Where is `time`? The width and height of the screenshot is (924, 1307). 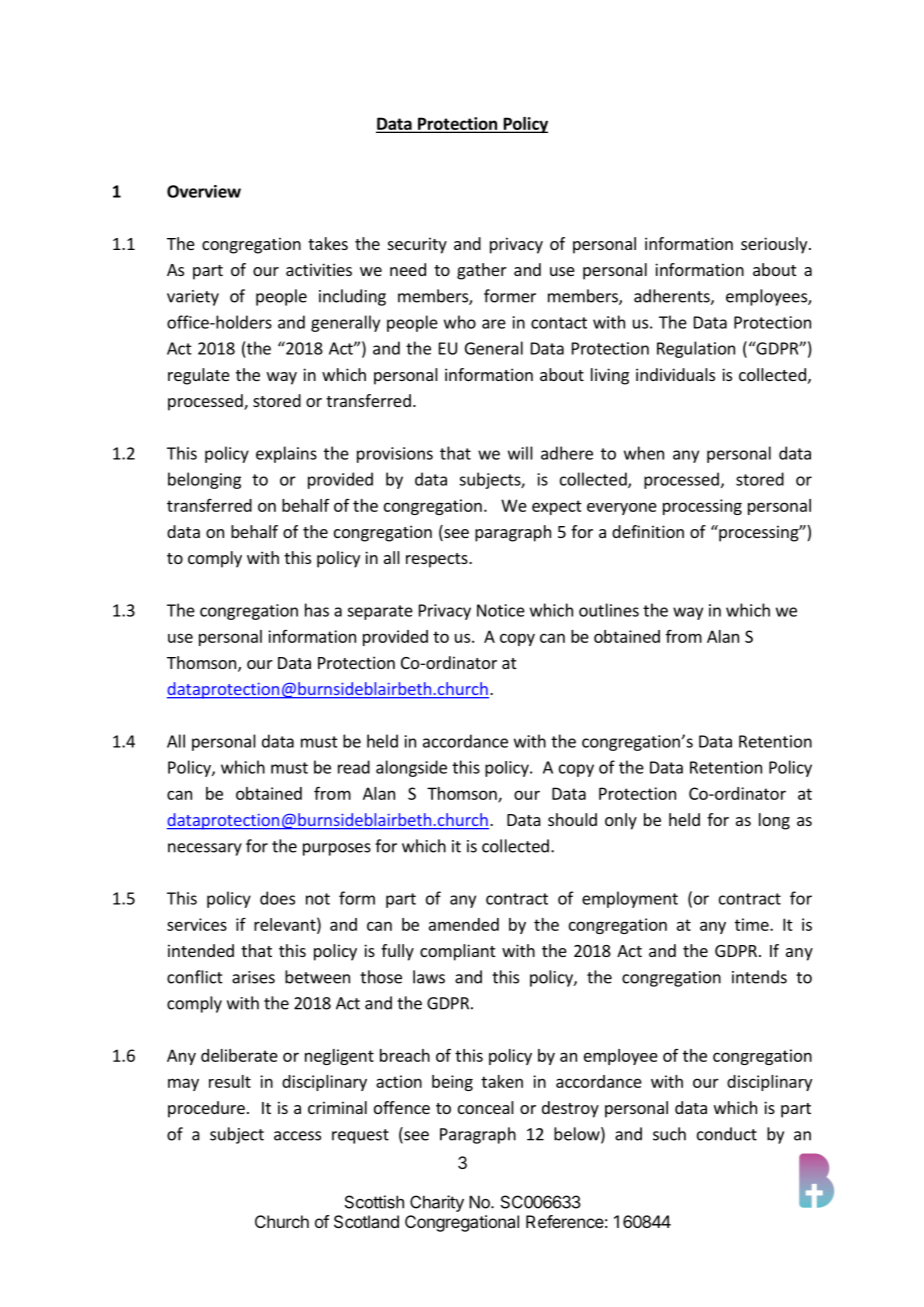
time is located at coordinates (753, 924).
